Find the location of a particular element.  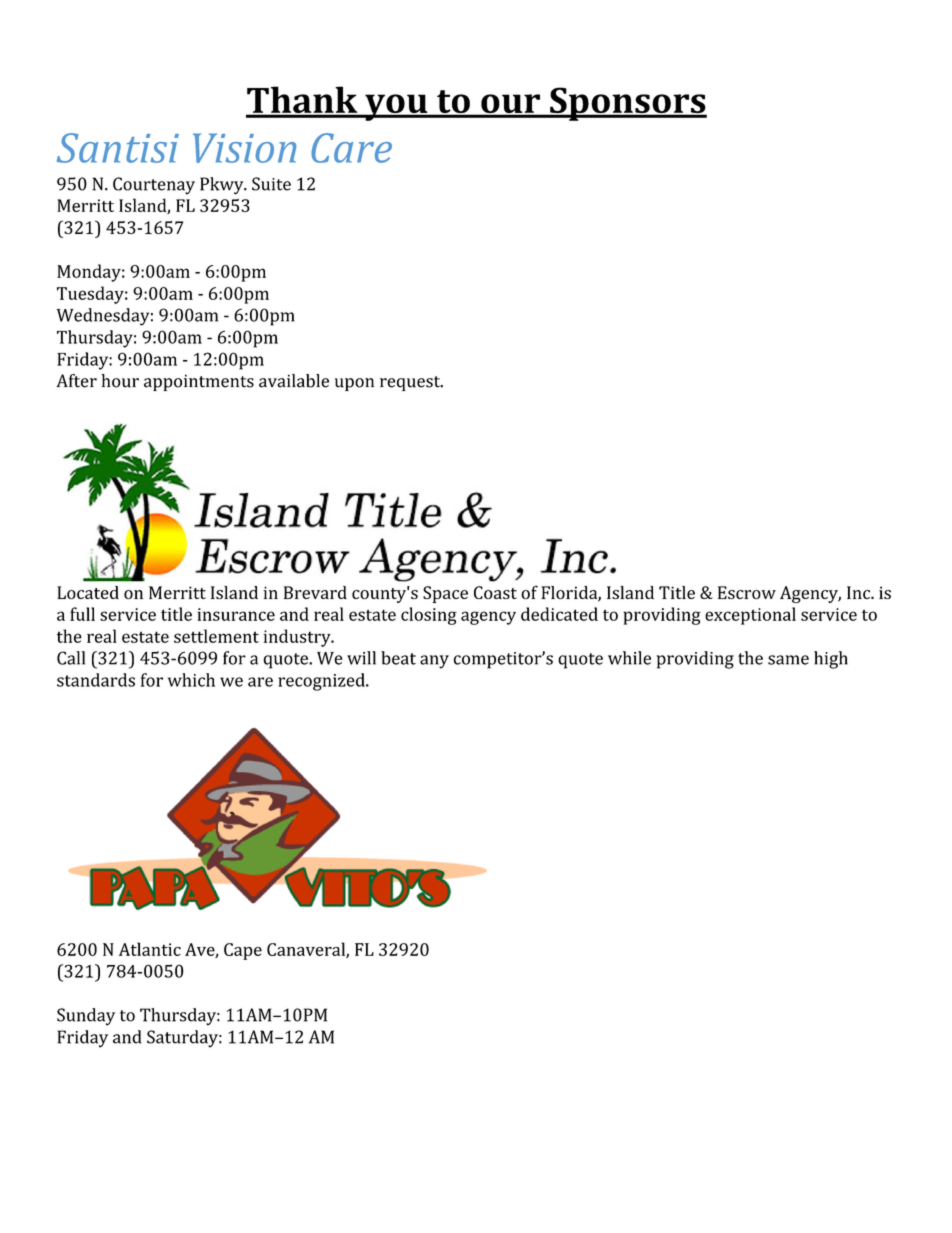

Sponsors is located at coordinates (627, 104).
